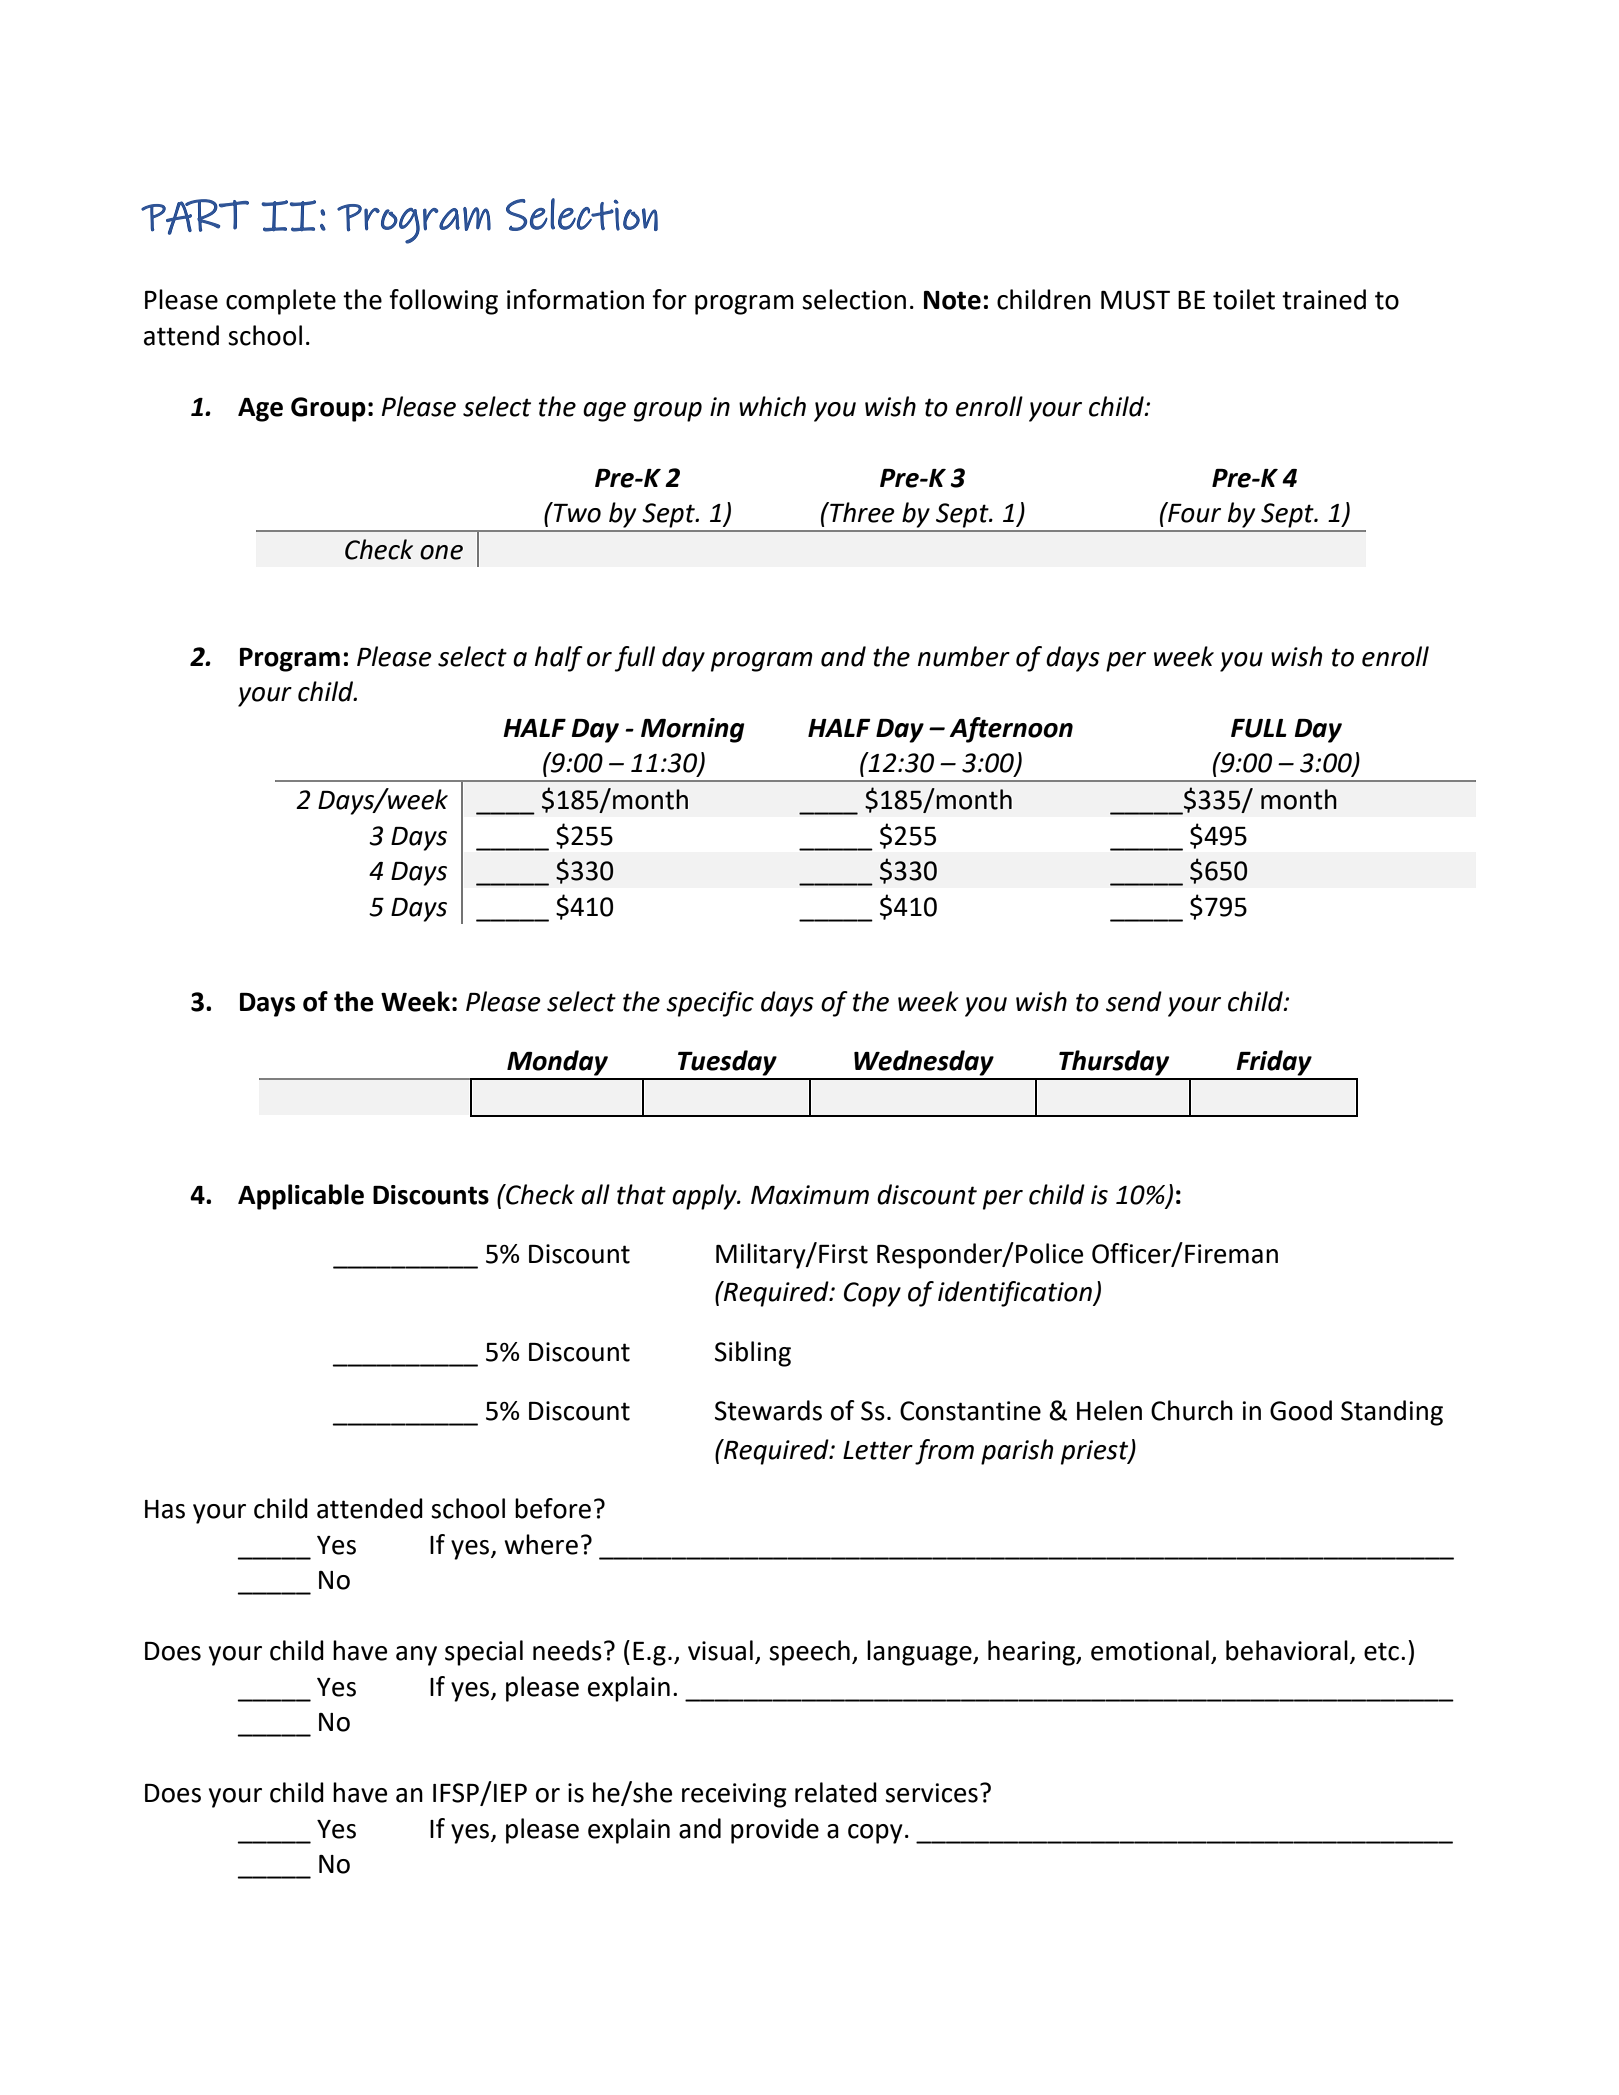 The height and width of the image is (2095, 1619). Describe the element at coordinates (165, 1509) in the image. I see `Has` at that location.
